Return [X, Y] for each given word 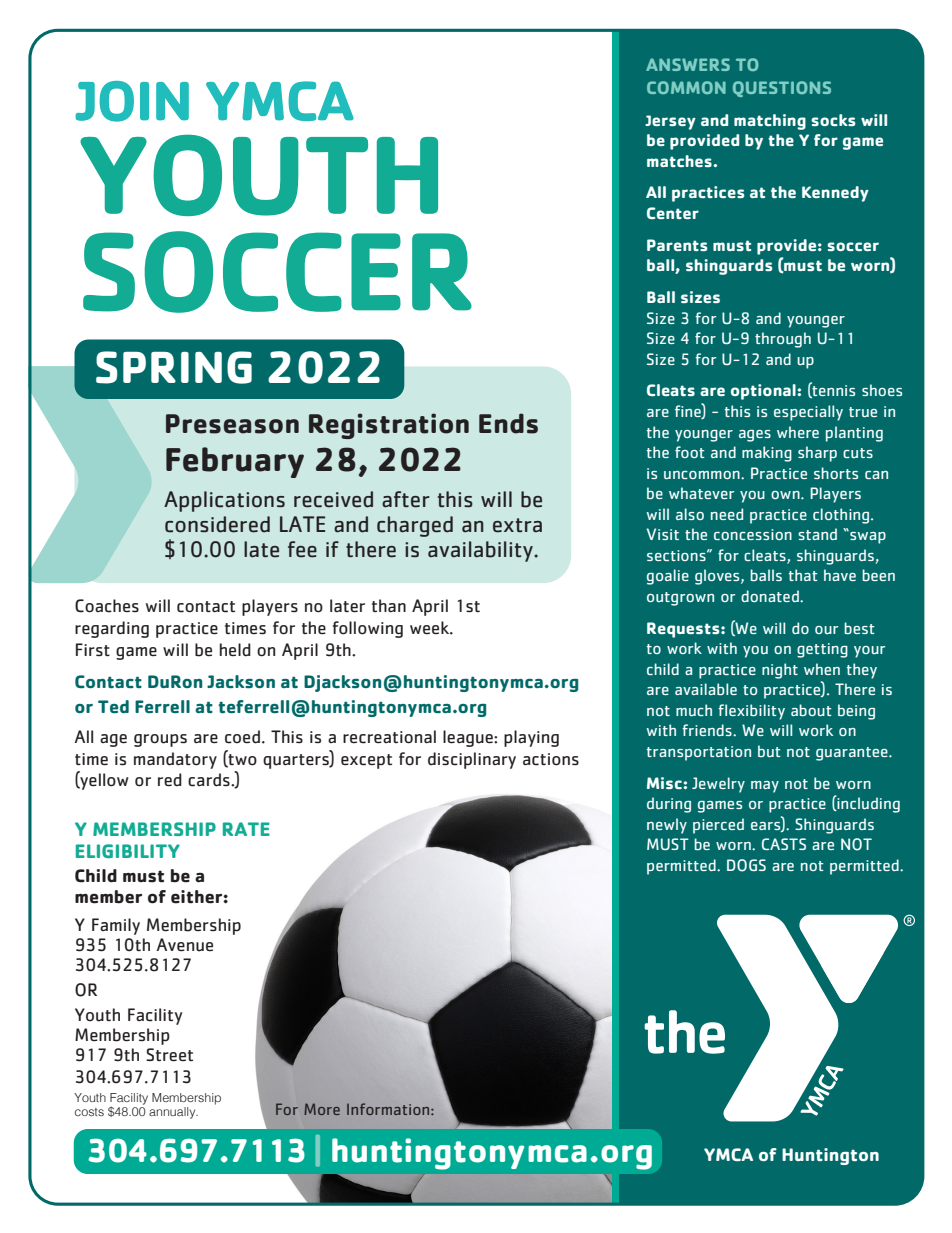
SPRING [174, 367]
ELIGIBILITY [128, 851]
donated [771, 596]
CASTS [784, 844]
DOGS [746, 865]
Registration [389, 426]
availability [481, 551]
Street [169, 1055]
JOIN [132, 101]
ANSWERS [688, 64]
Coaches [107, 606]
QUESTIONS [782, 89]
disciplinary [472, 760]
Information [389, 1109]
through [783, 340]
